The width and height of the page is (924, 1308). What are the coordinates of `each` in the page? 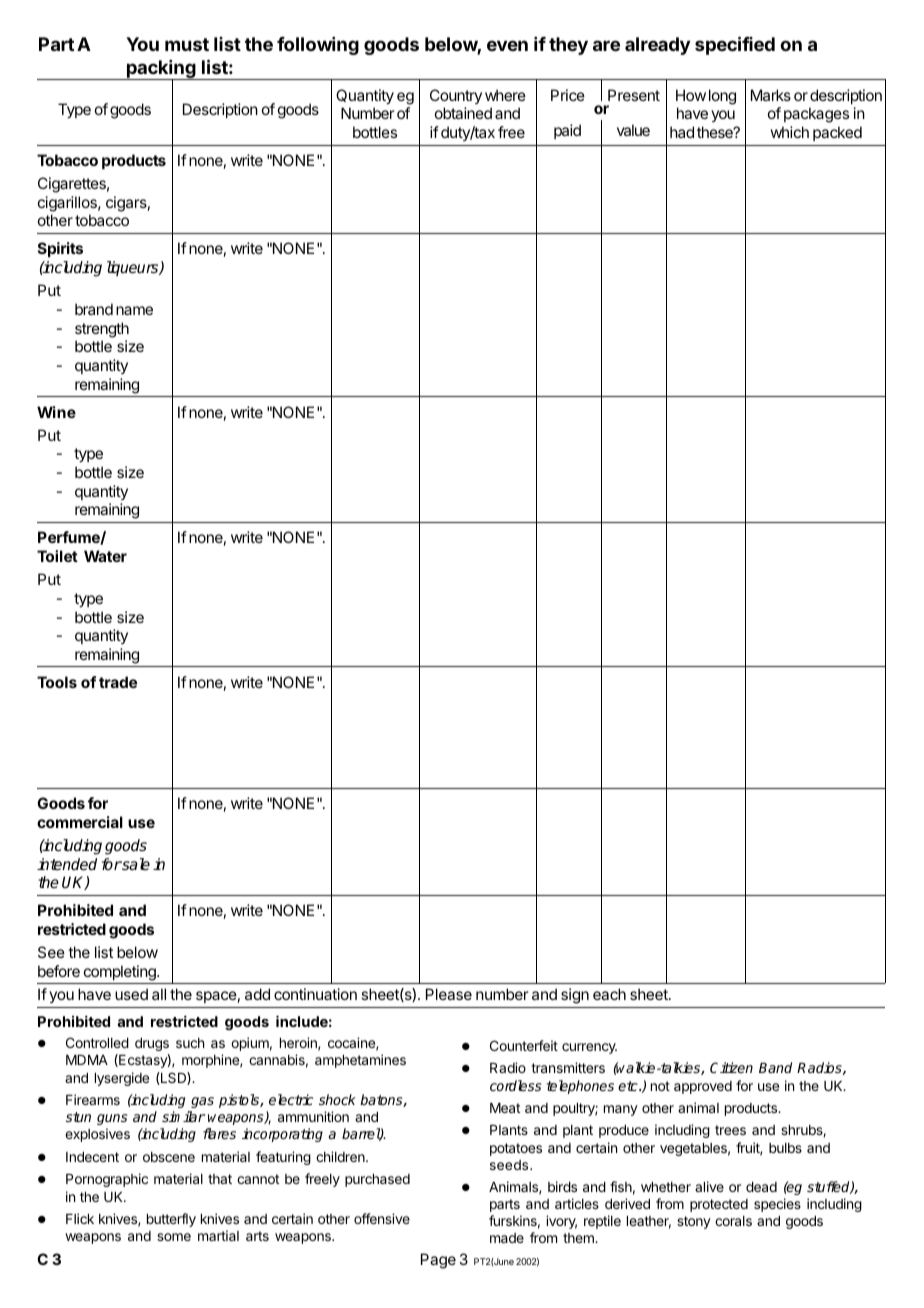 It's located at (609, 994).
